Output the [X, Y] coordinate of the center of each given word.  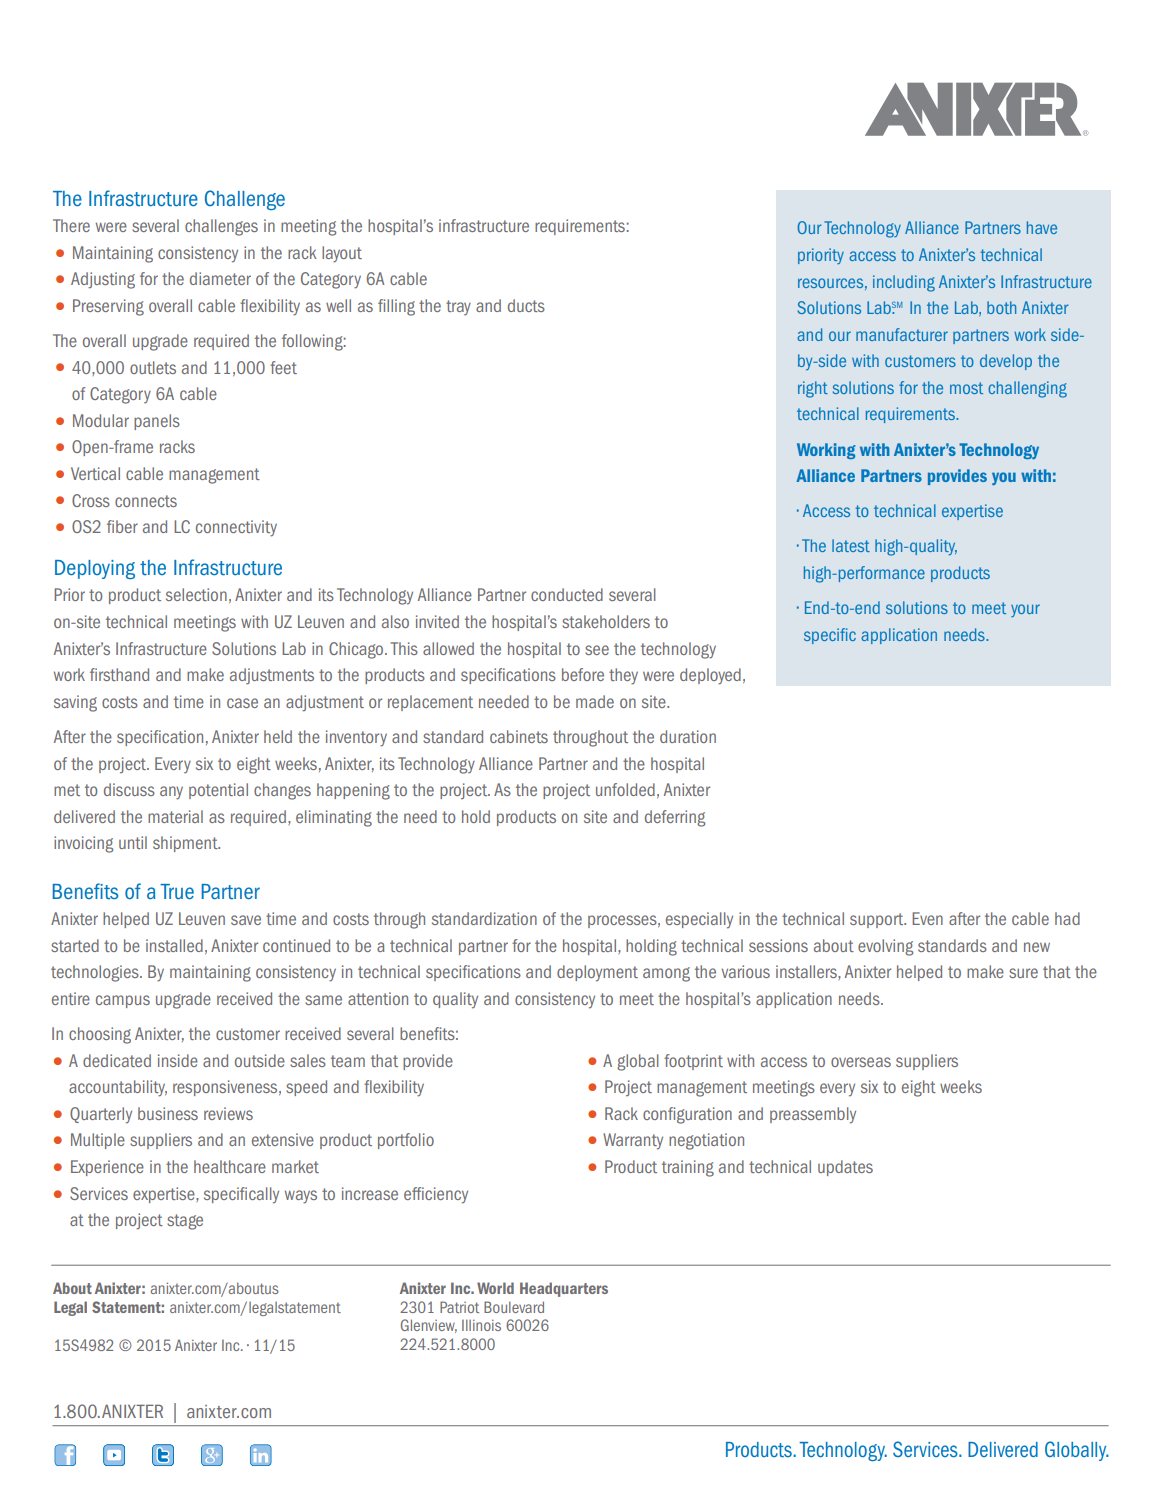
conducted [567, 594]
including [904, 283]
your [1025, 610]
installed [174, 945]
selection [196, 594]
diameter [220, 278]
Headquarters [564, 1289]
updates [845, 1168]
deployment [597, 973]
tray [458, 307]
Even [927, 918]
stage [185, 1222]
